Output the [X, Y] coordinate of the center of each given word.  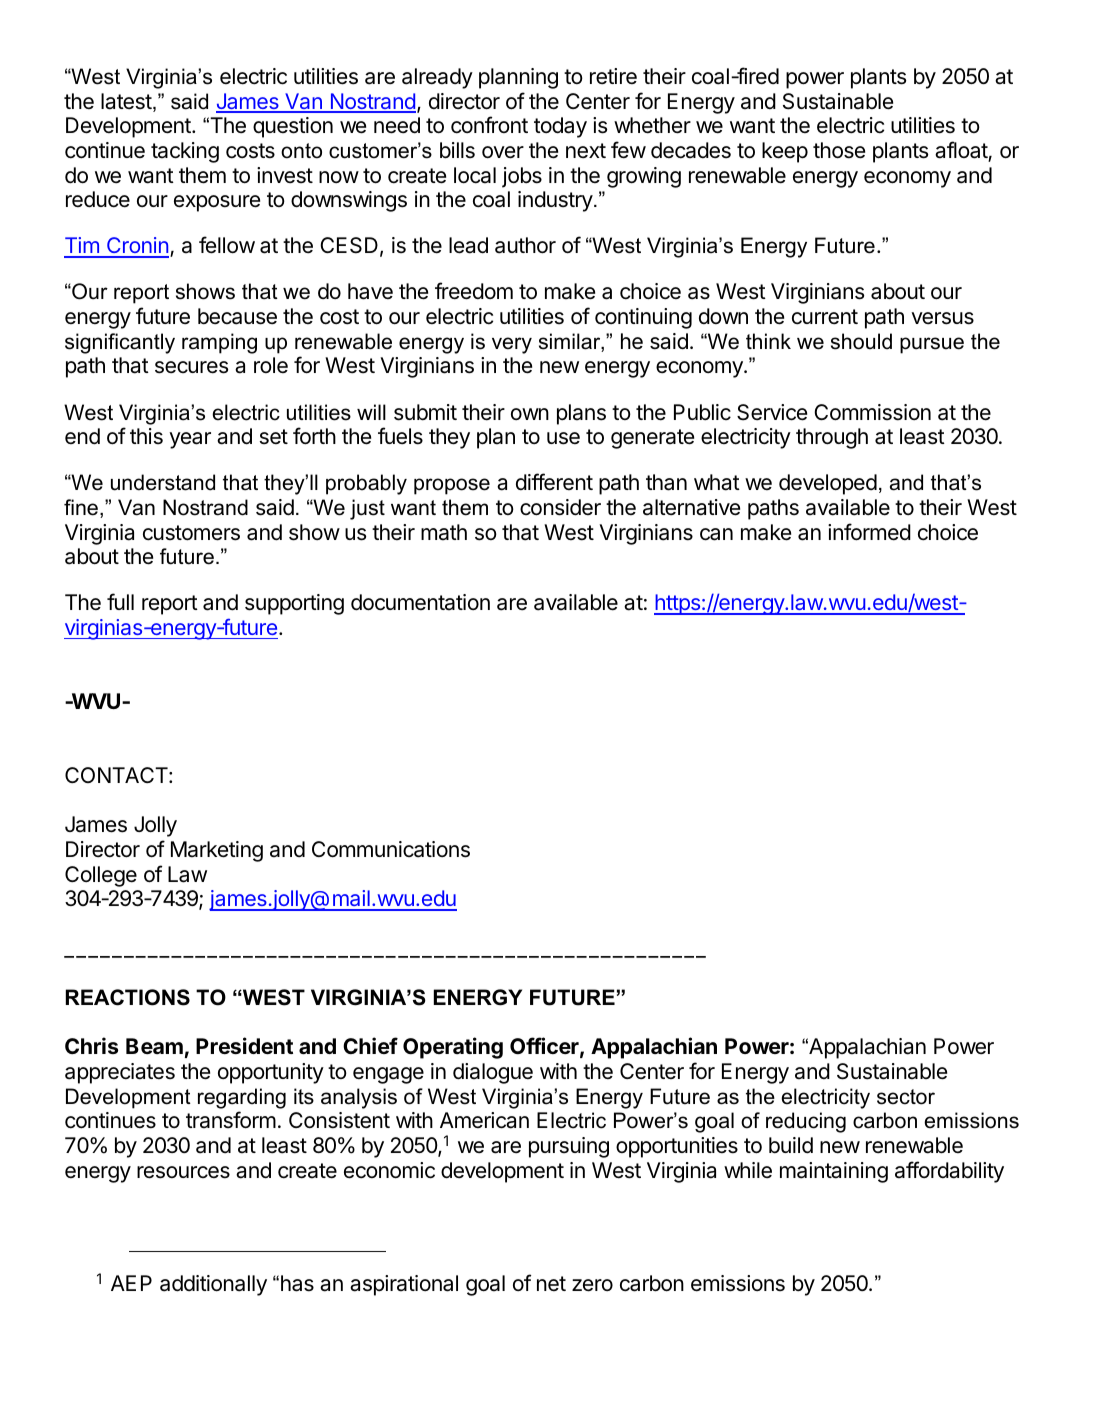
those [839, 150]
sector [906, 1097]
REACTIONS [128, 997]
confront [489, 125]
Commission [872, 412]
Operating [453, 1048]
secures [191, 367]
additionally [213, 1285]
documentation [420, 602]
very [512, 345]
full [120, 601]
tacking [185, 152]
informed [869, 532]
